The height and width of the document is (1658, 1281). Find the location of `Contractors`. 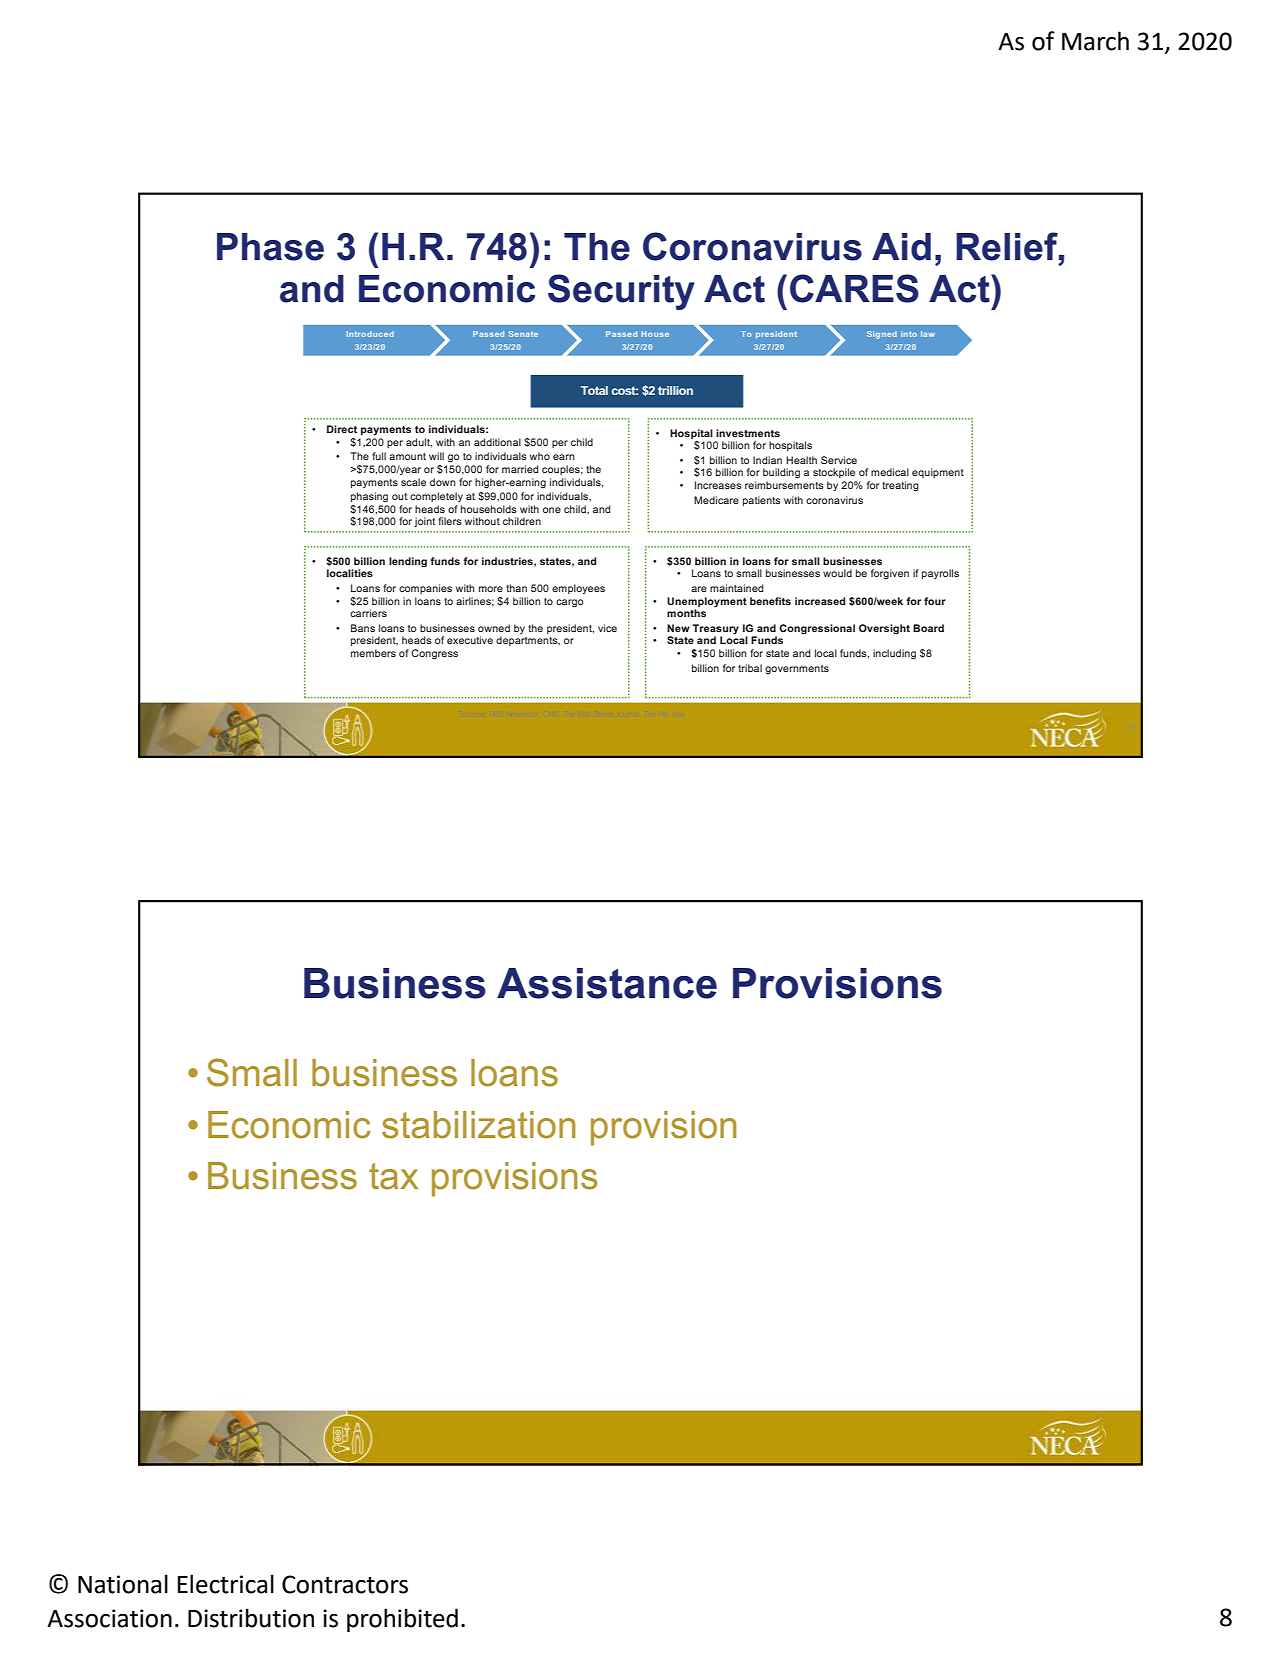

Contractors is located at coordinates (345, 1584).
